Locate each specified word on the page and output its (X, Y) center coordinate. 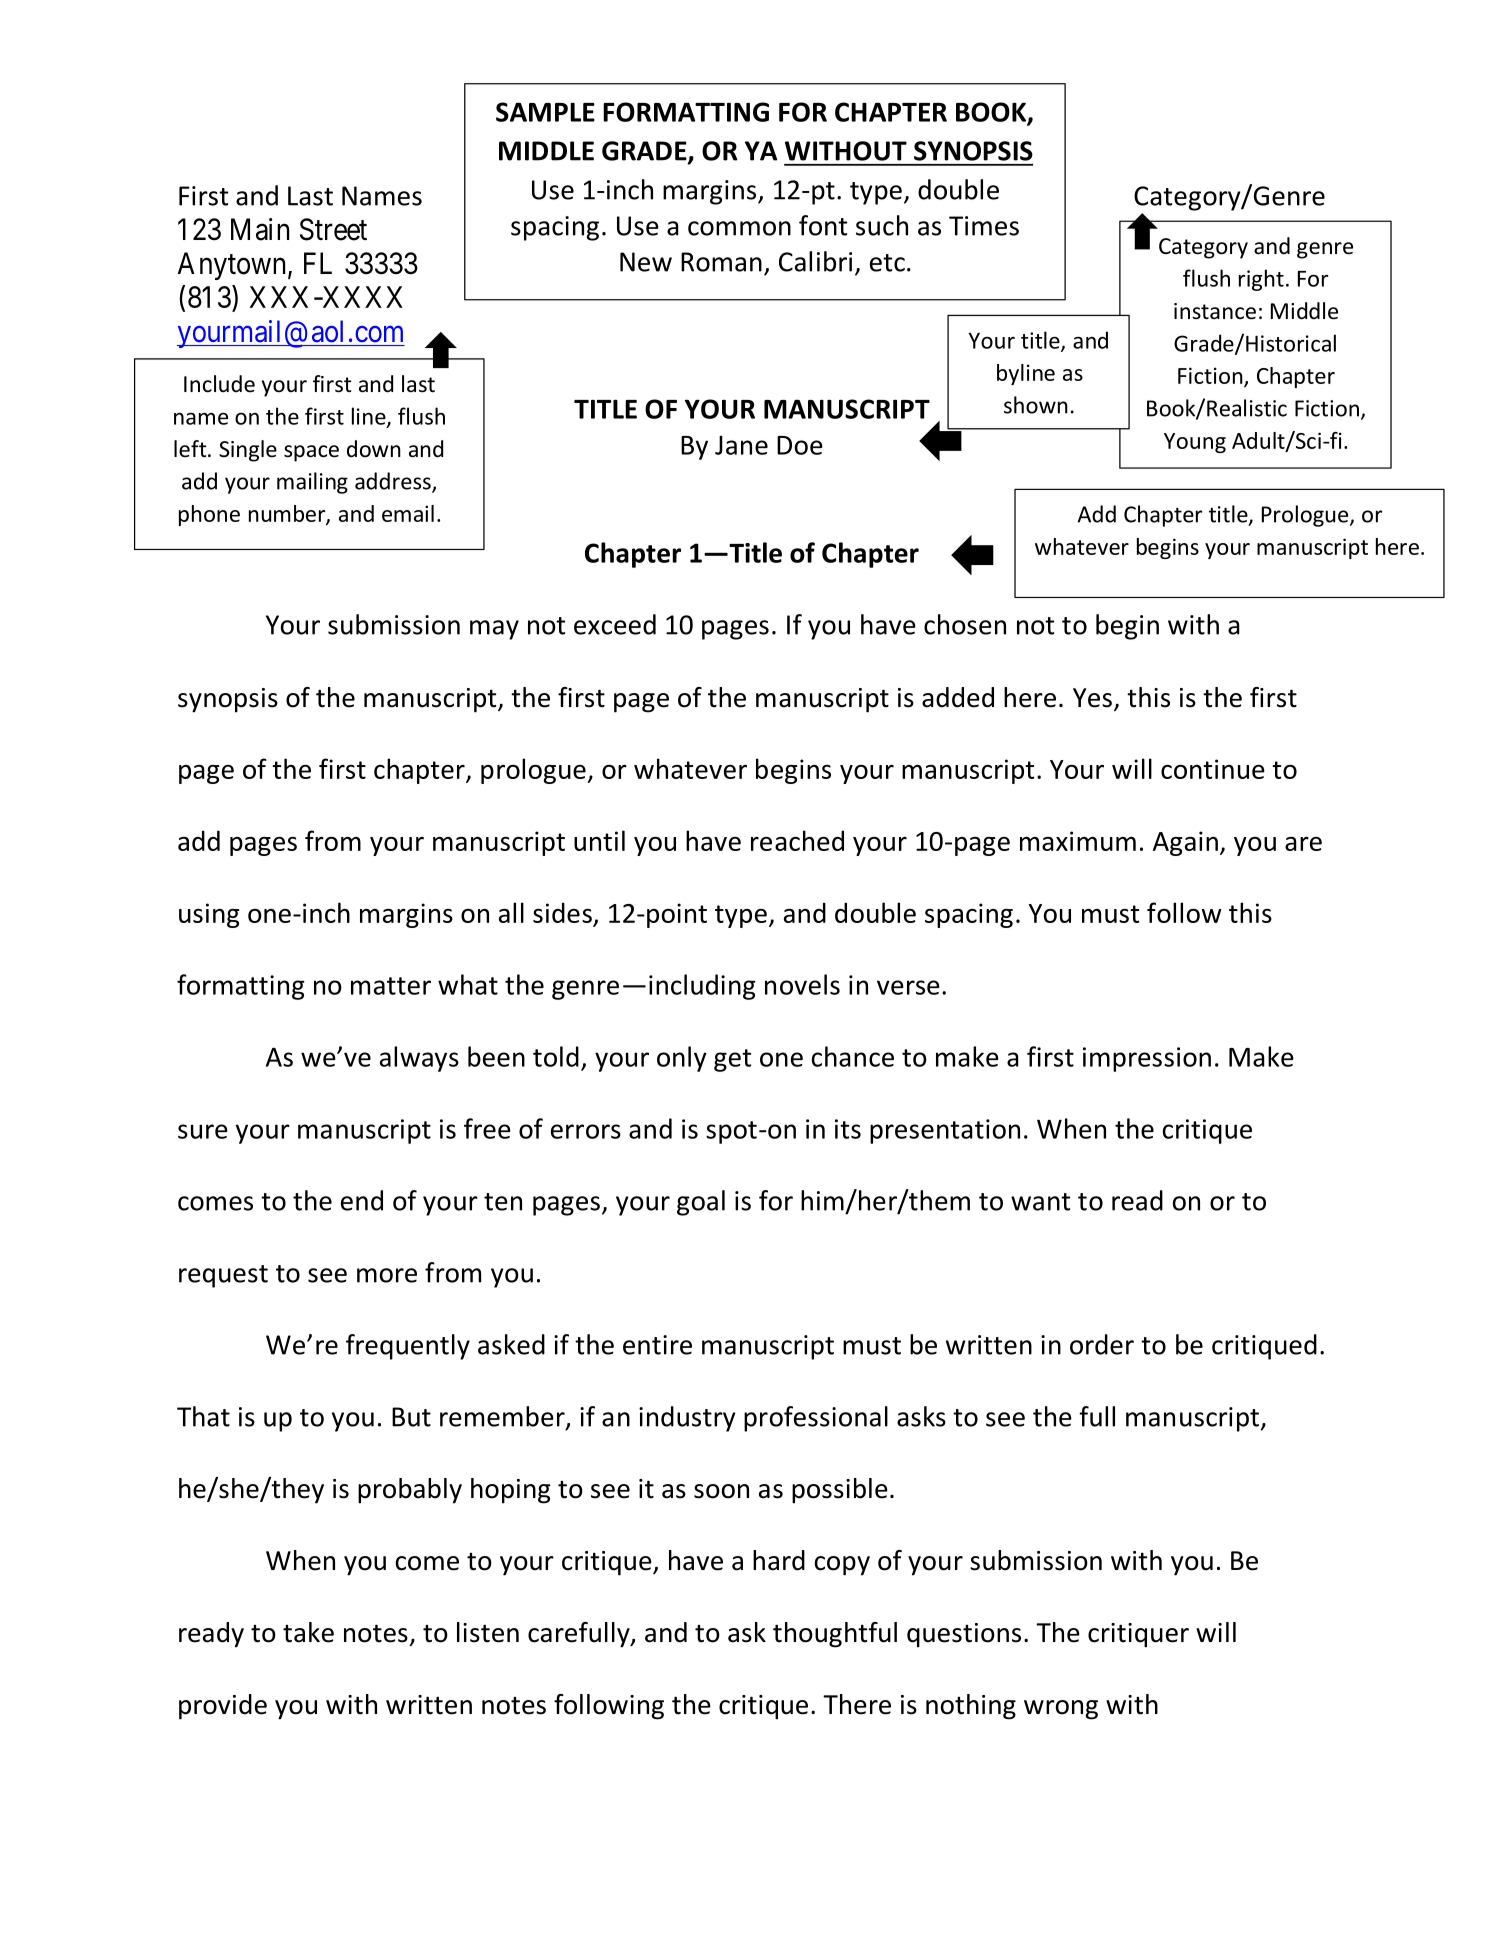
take (308, 1632)
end (362, 1200)
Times (984, 226)
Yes (1092, 698)
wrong (1061, 1710)
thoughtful (835, 1635)
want (1040, 1202)
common (739, 228)
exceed (615, 624)
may (494, 630)
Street (333, 229)
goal (701, 1203)
